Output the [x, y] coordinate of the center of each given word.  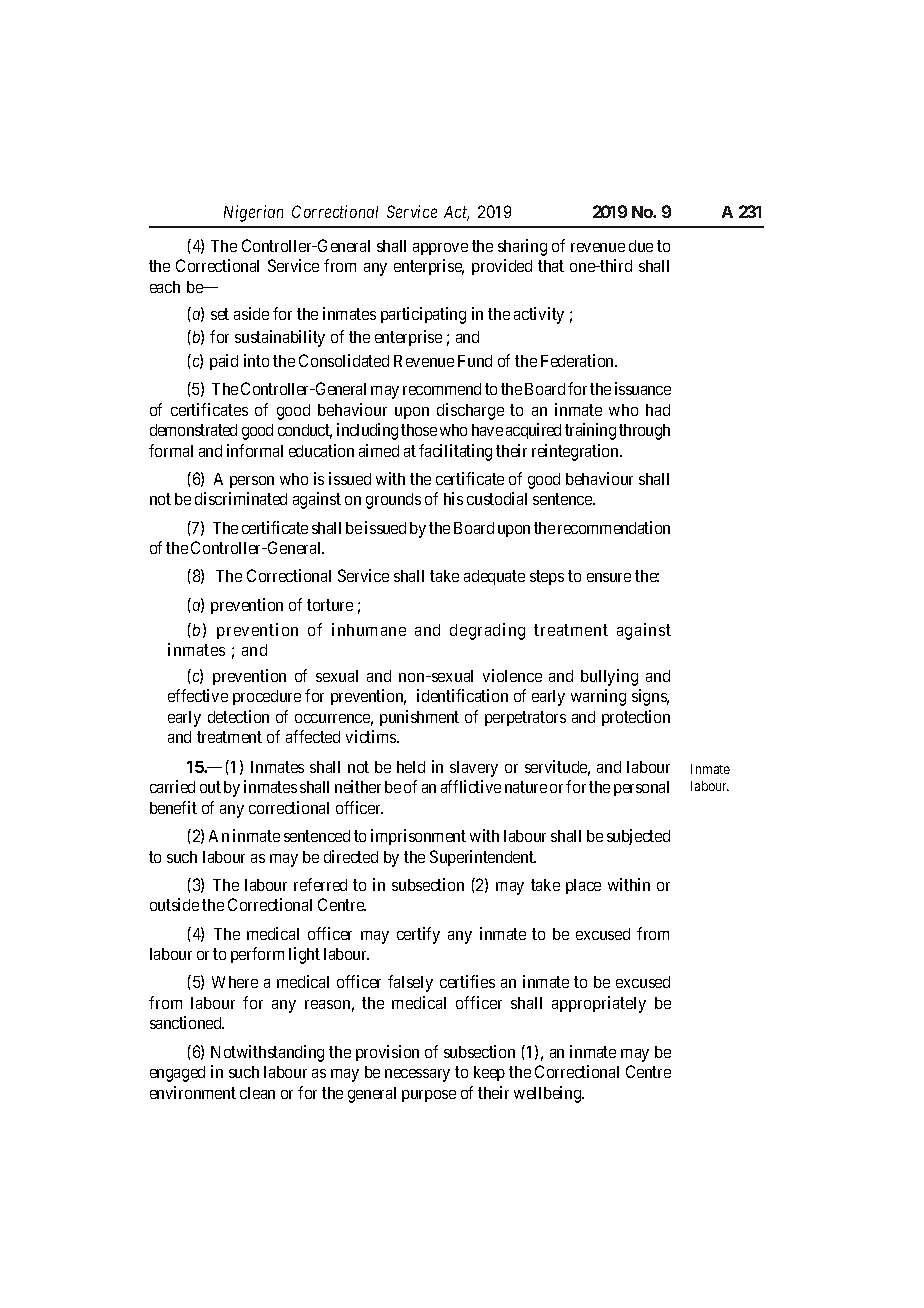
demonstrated [193, 430]
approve [440, 249]
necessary [417, 1075]
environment [193, 1092]
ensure [609, 577]
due [641, 246]
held [411, 767]
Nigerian [253, 213]
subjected [638, 837]
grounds [393, 501]
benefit [173, 807]
